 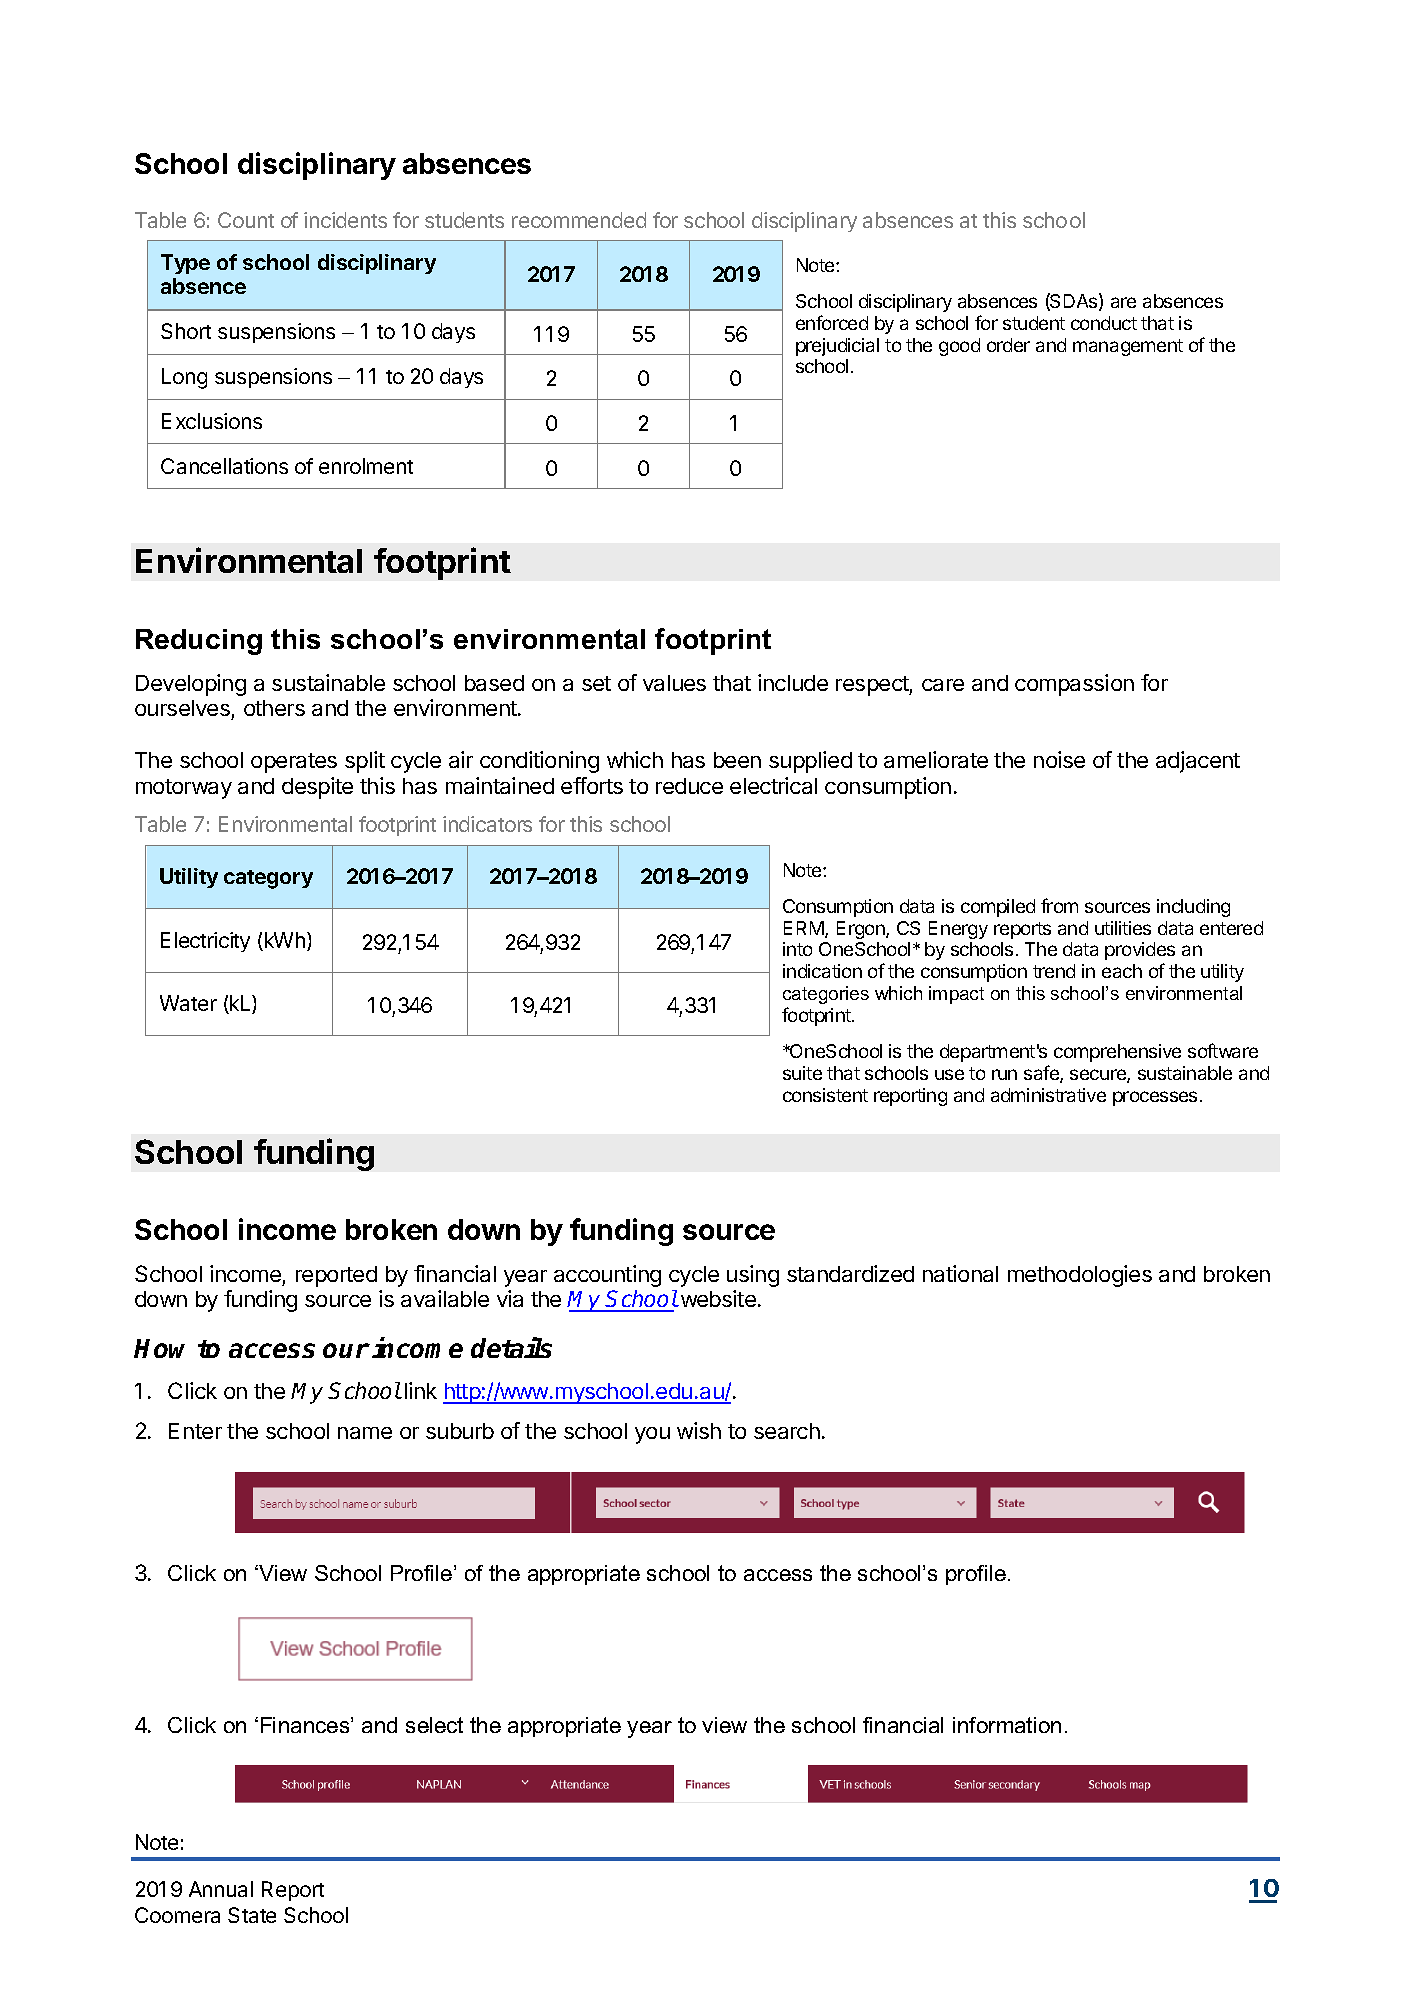 I want to click on State, so click(x=252, y=1915).
